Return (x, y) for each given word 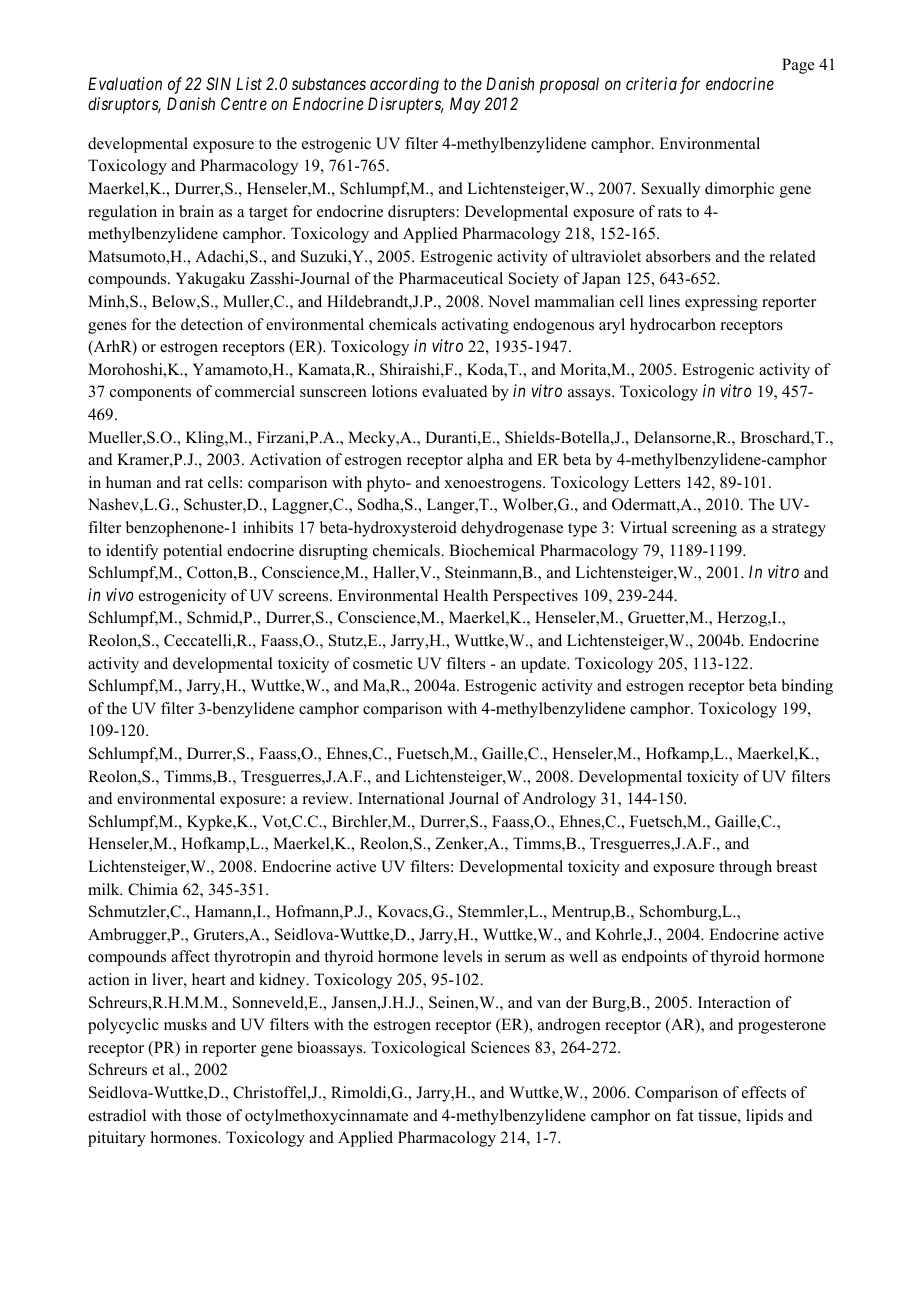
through (745, 868)
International (401, 798)
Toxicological (418, 1049)
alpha (485, 461)
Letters (657, 482)
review (326, 798)
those (204, 1115)
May (465, 105)
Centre (244, 103)
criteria (651, 83)
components (150, 394)
